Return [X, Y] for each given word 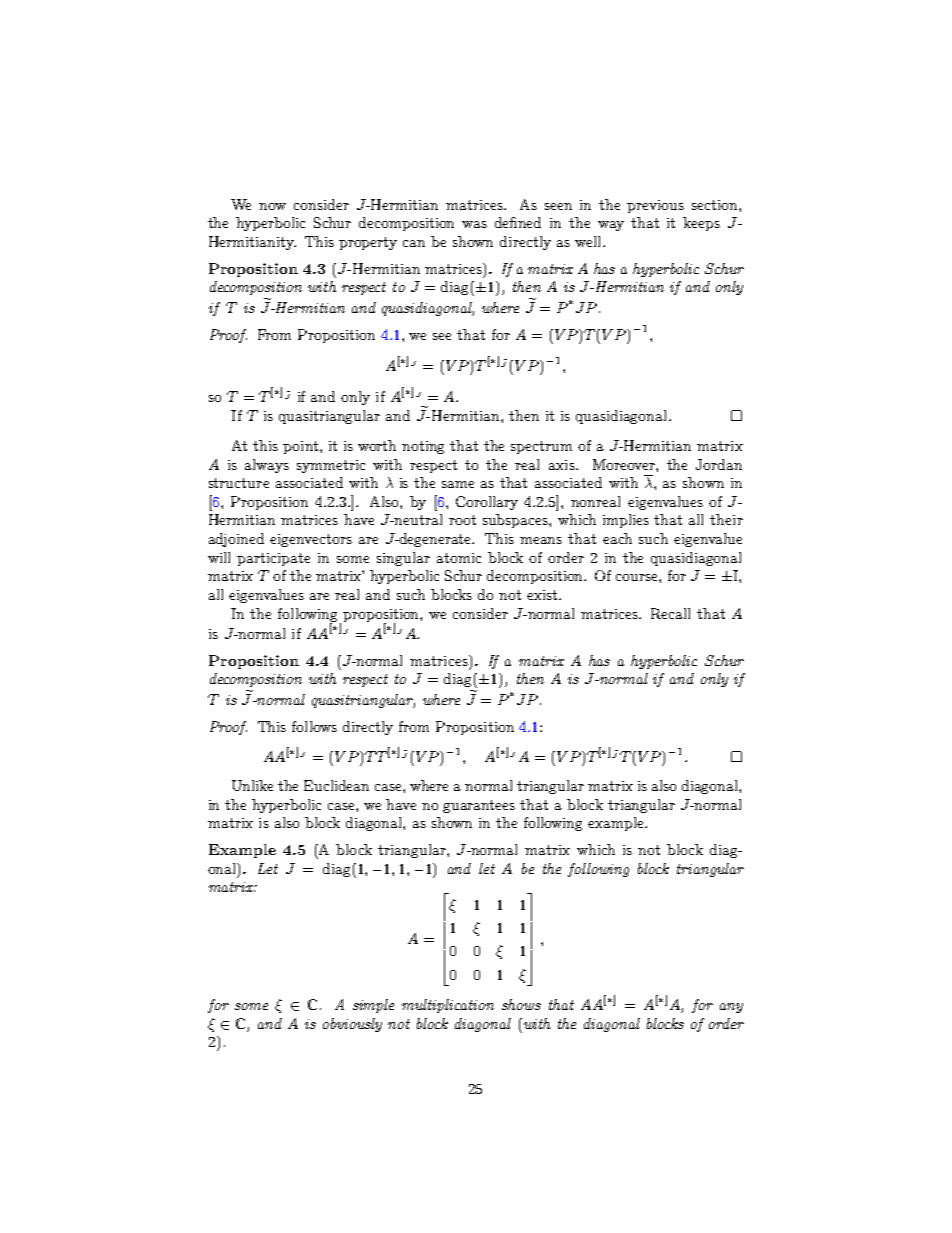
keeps [701, 224]
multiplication [448, 1006]
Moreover [625, 464]
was [474, 224]
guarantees [479, 806]
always [267, 466]
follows [314, 726]
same [458, 484]
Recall [670, 613]
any [731, 1008]
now [272, 206]
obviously [352, 1025]
